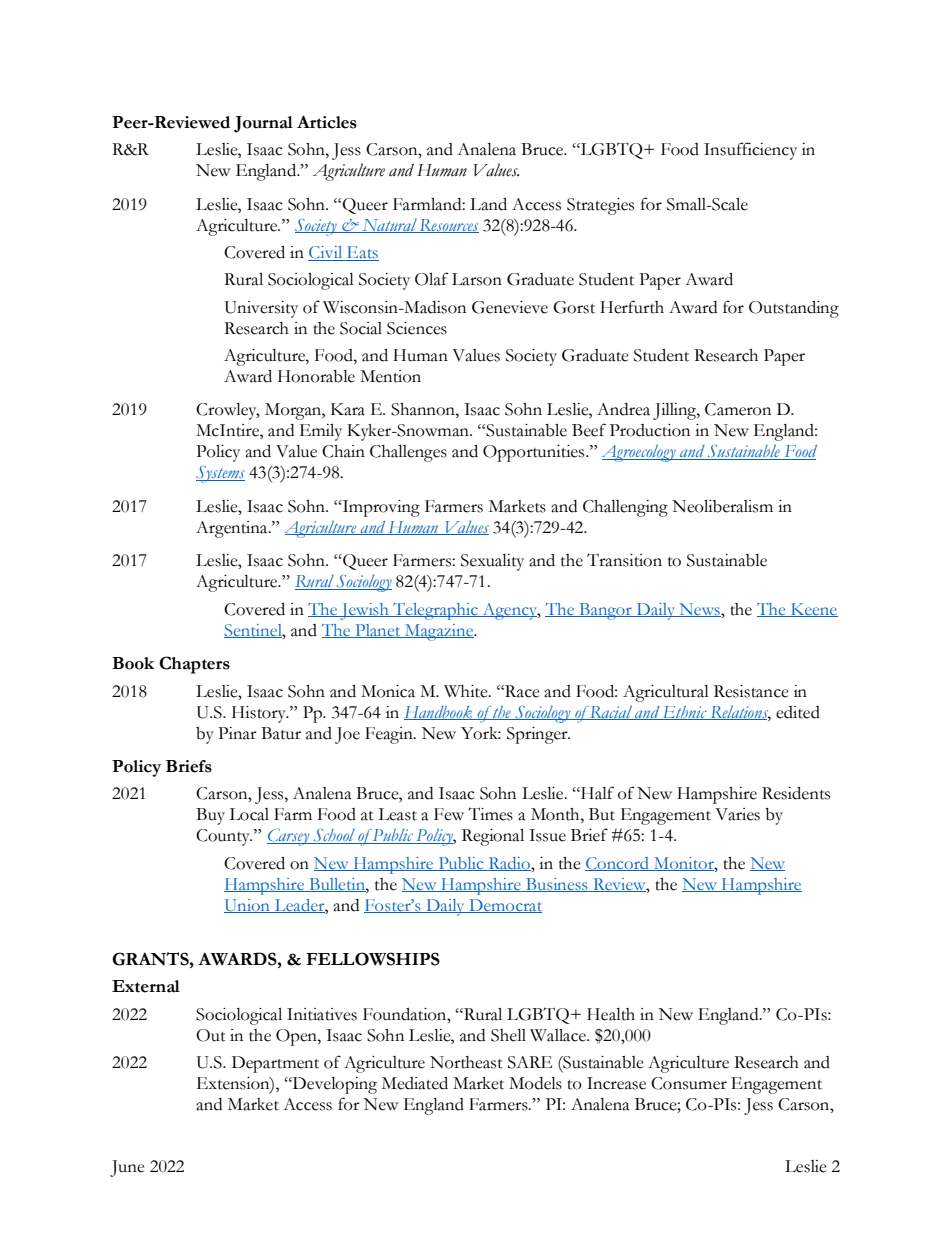 This image has width=952, height=1233. Describe the element at coordinates (263, 124) in the image. I see `Journal` at that location.
